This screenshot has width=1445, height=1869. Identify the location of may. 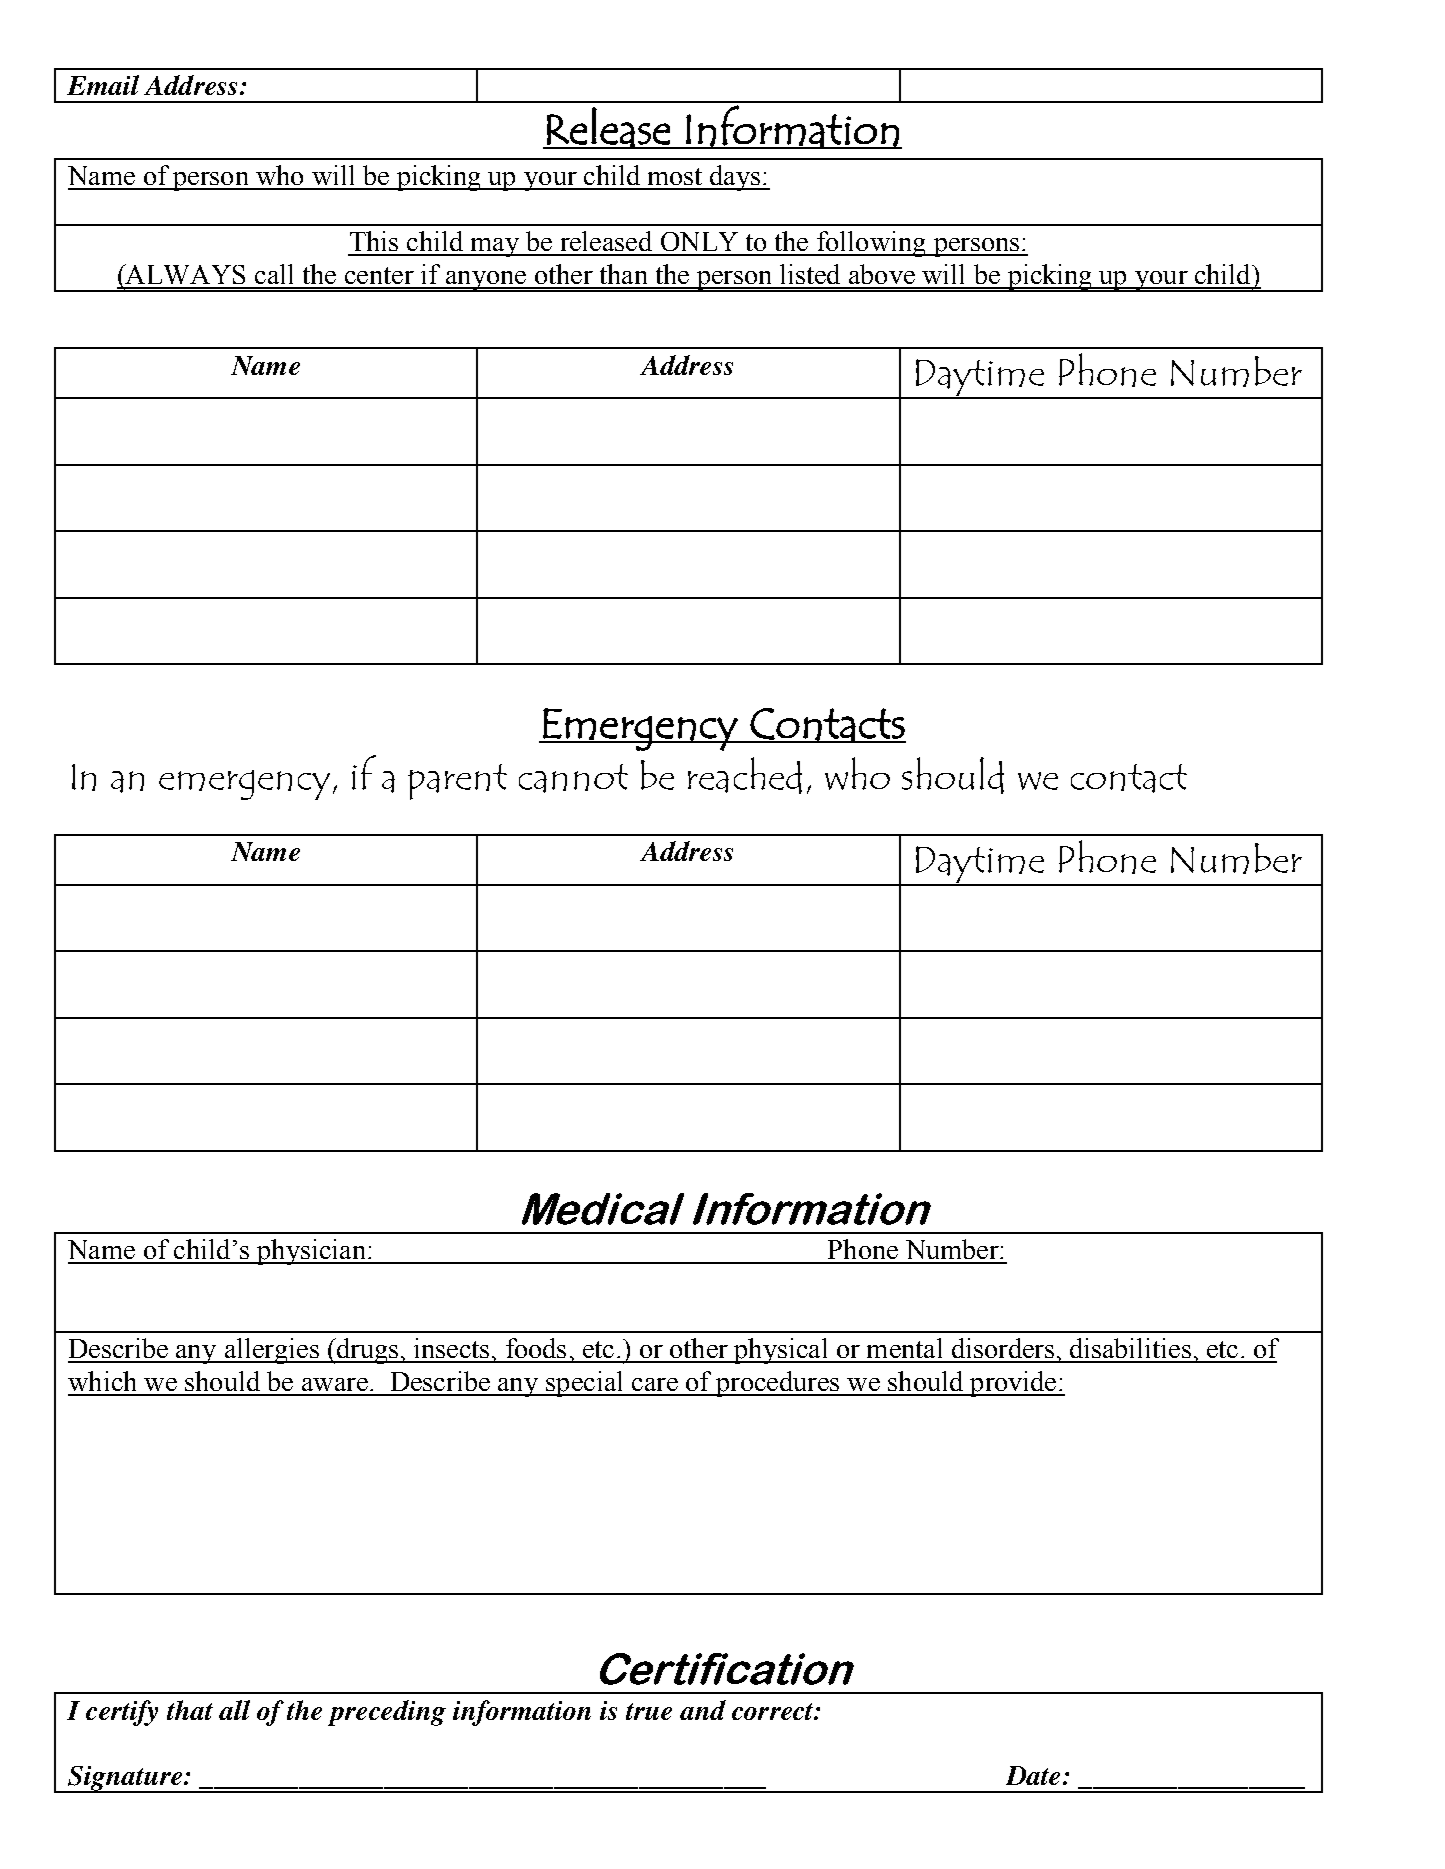
(494, 247).
